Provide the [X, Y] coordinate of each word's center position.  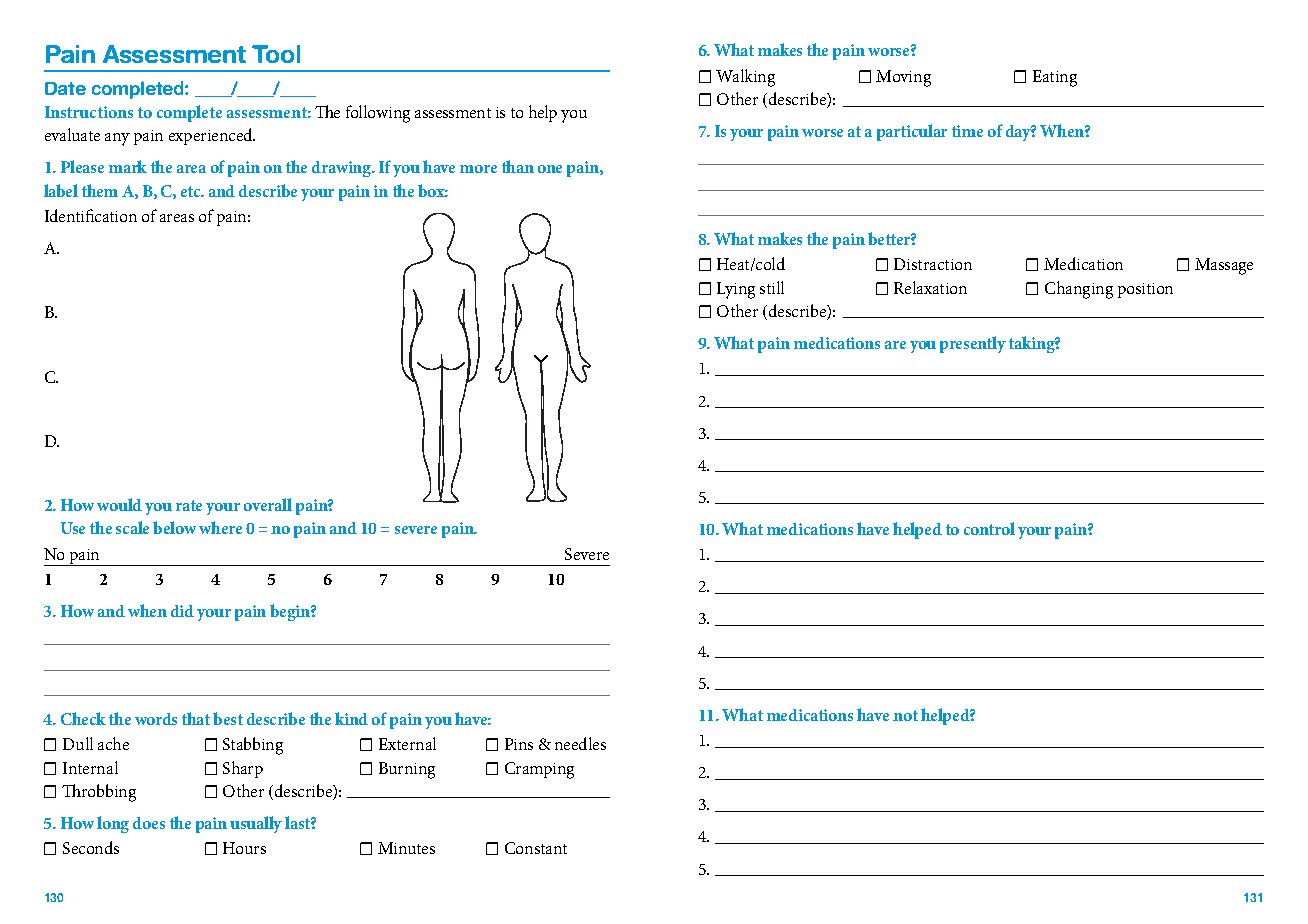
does [149, 823]
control [989, 528]
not [905, 715]
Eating [1055, 78]
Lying [736, 290]
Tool [276, 54]
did [182, 611]
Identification [91, 215]
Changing [1079, 290]
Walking [745, 78]
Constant [536, 848]
